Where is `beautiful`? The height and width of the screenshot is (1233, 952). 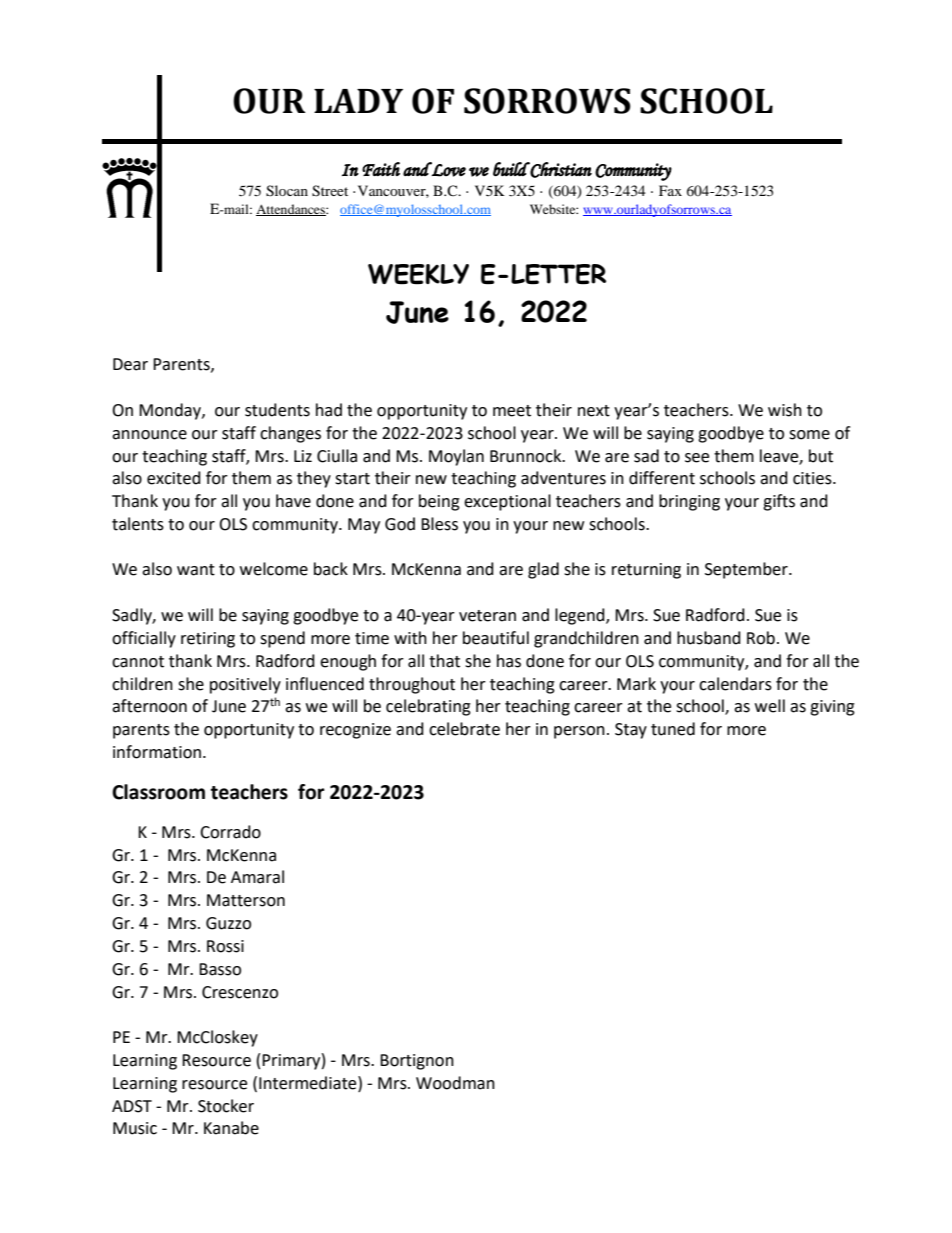 beautiful is located at coordinates (496, 638).
